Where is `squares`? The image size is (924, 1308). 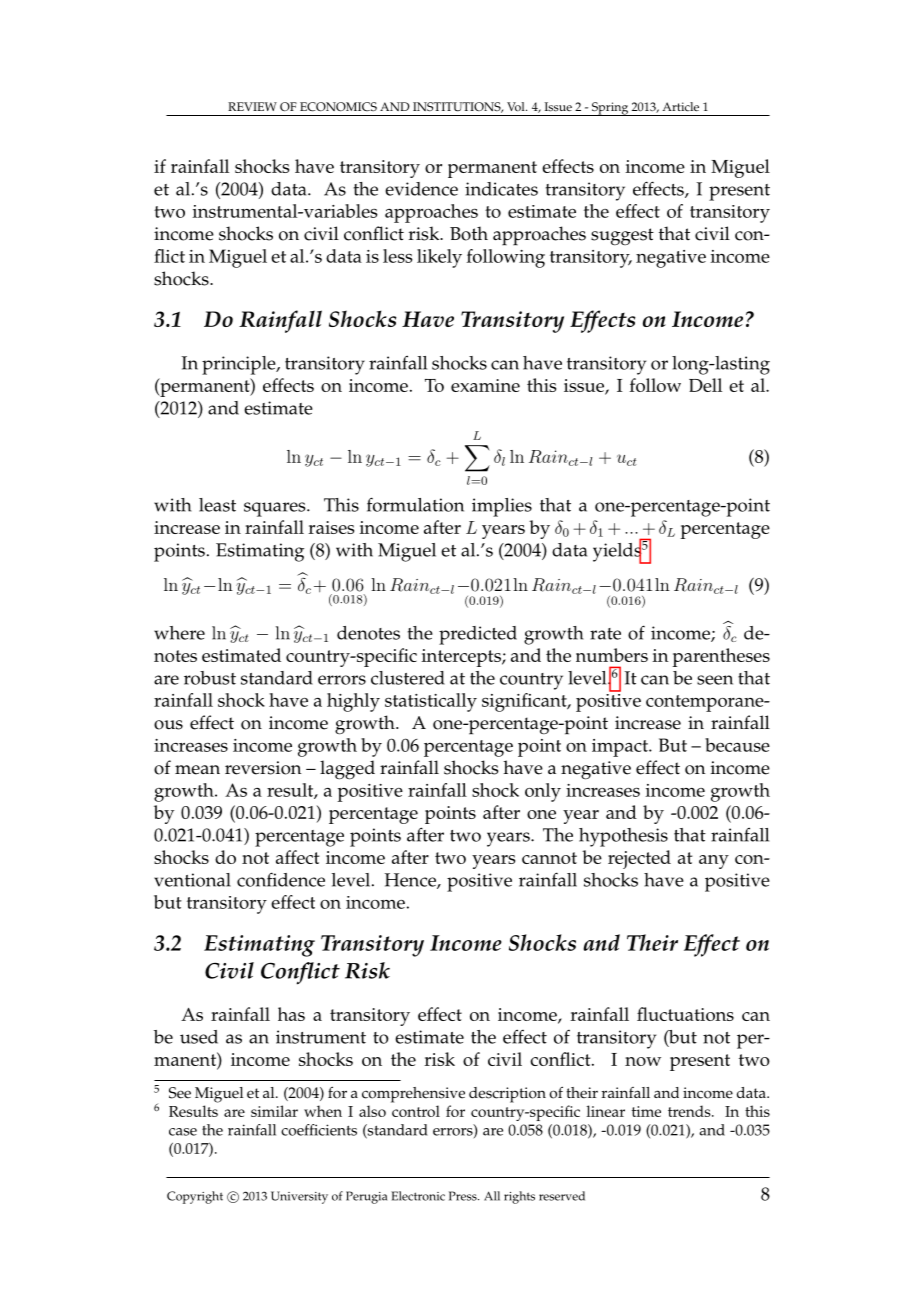
squares is located at coordinates (276, 509).
